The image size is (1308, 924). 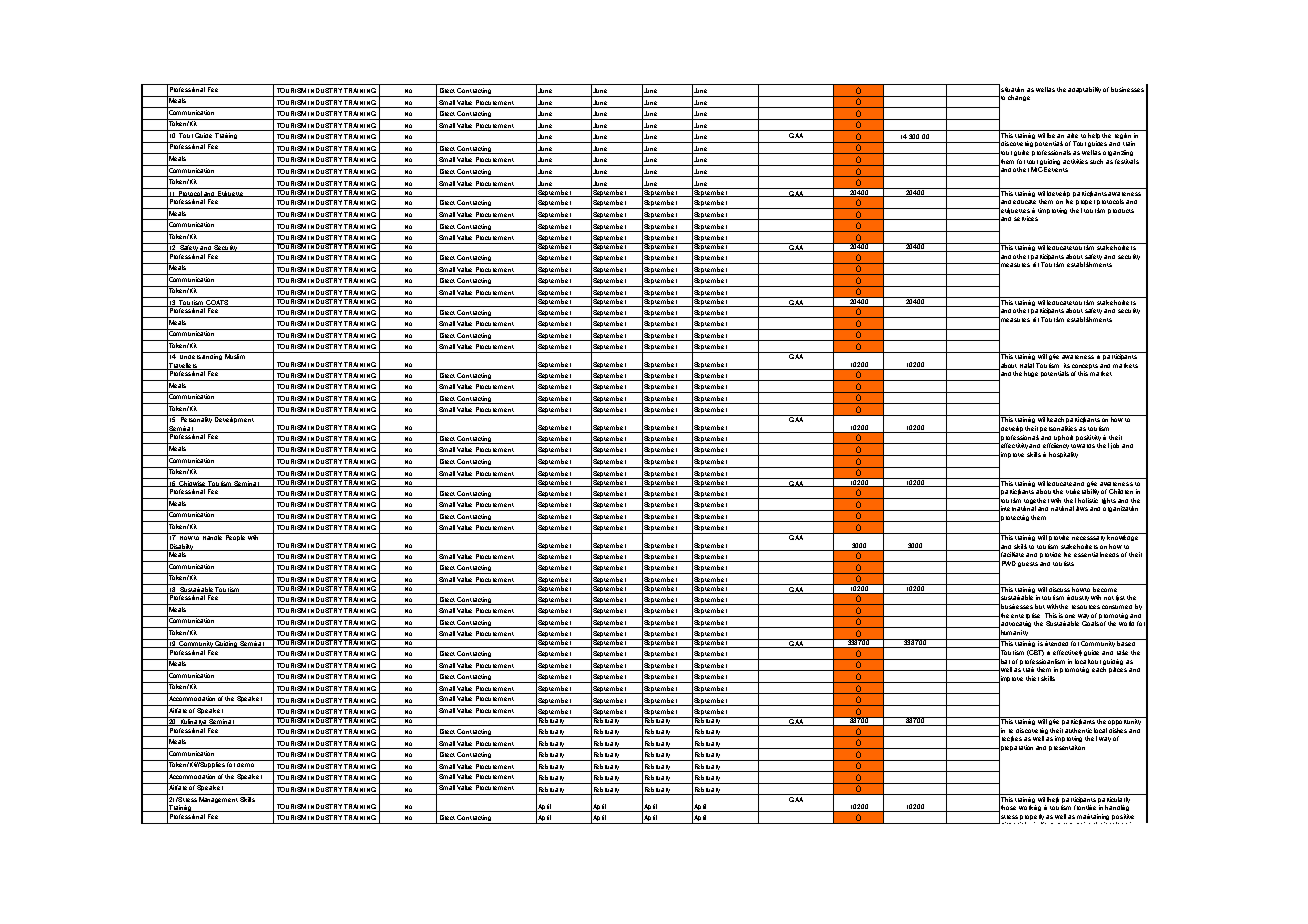 What do you see at coordinates (1075, 161) in the page?
I see `activities` at bounding box center [1075, 161].
